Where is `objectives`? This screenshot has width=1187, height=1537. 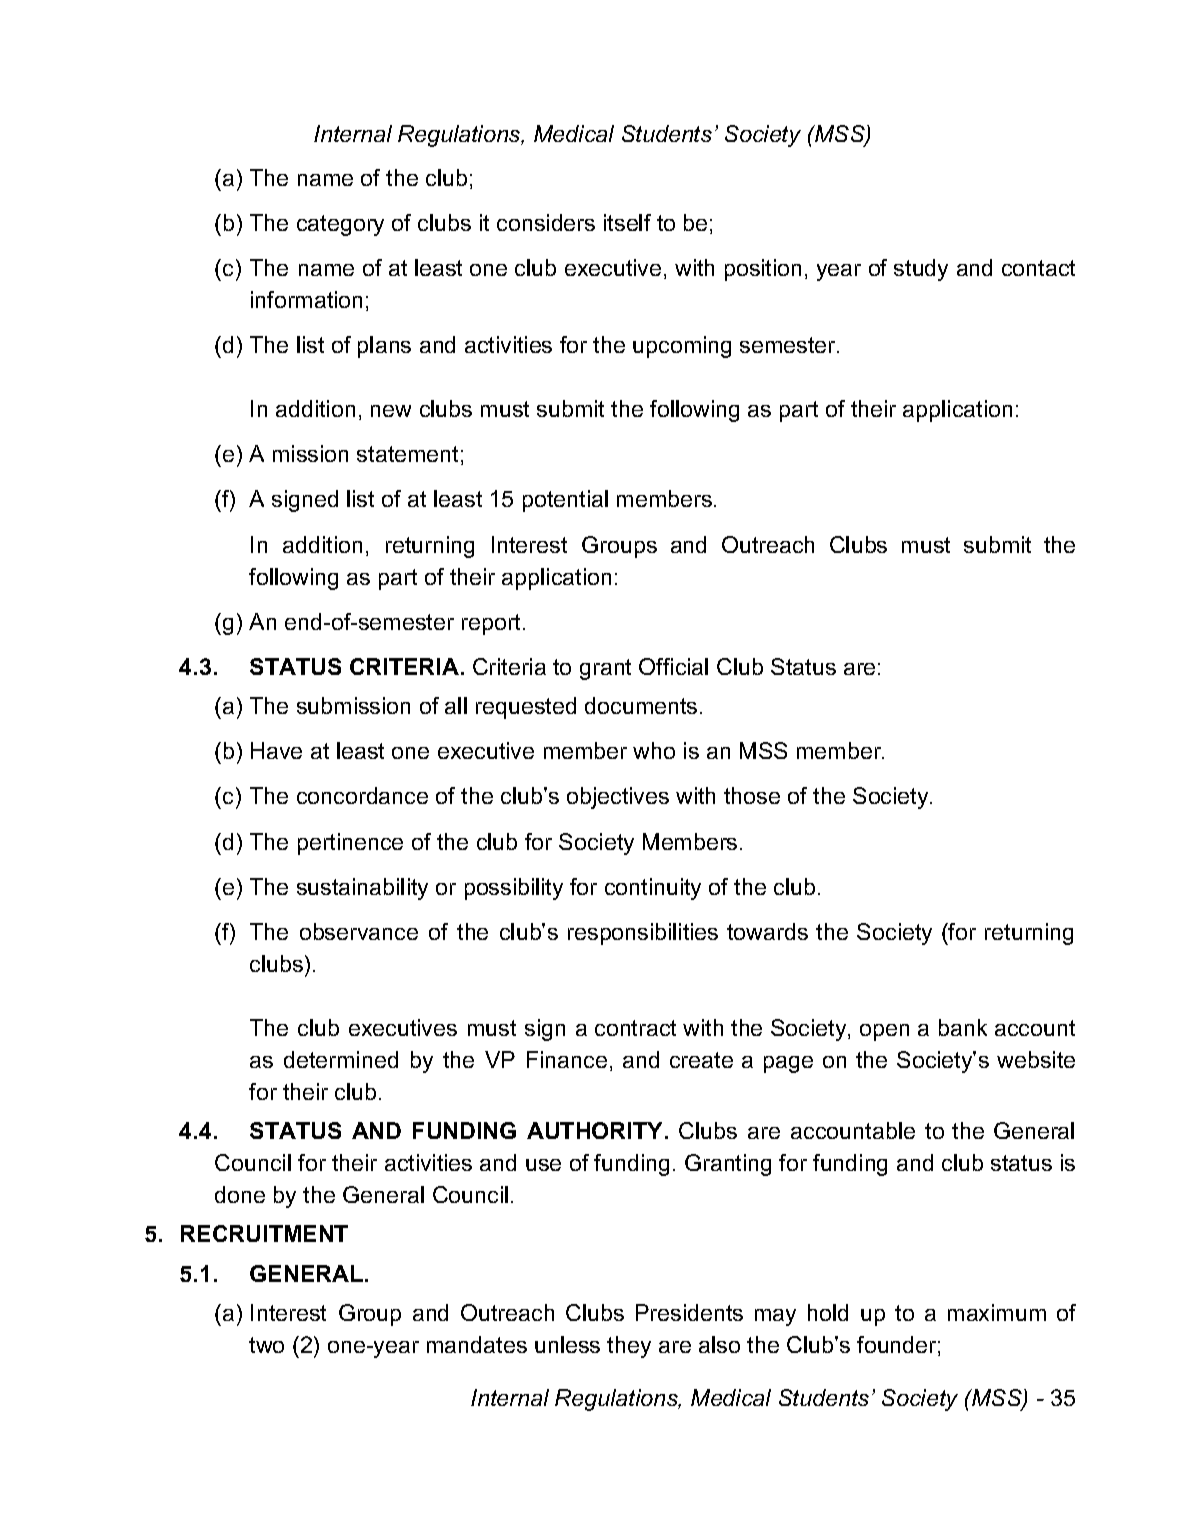 objectives is located at coordinates (618, 798).
